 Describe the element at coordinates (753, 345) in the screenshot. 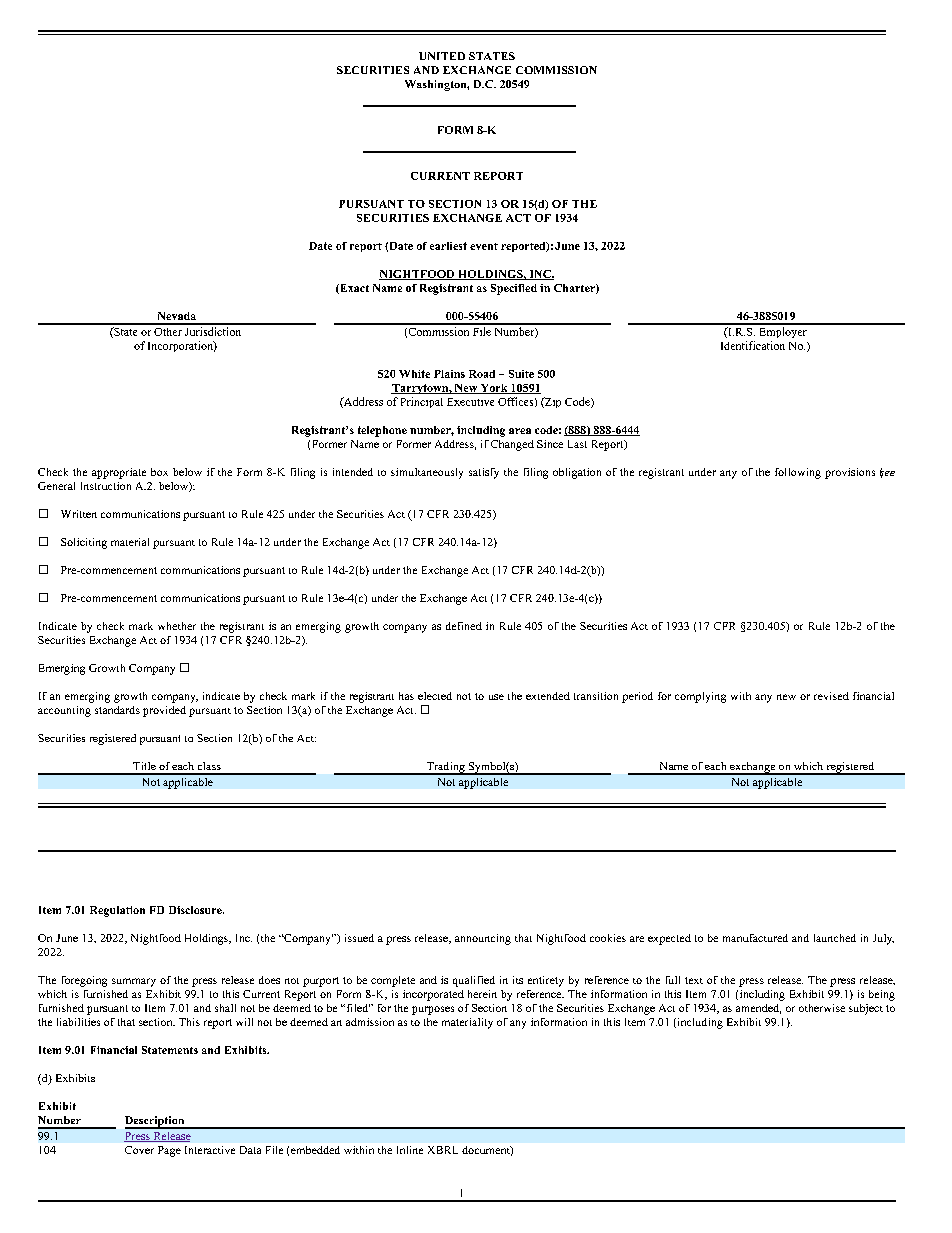

I see `Identification` at that location.
